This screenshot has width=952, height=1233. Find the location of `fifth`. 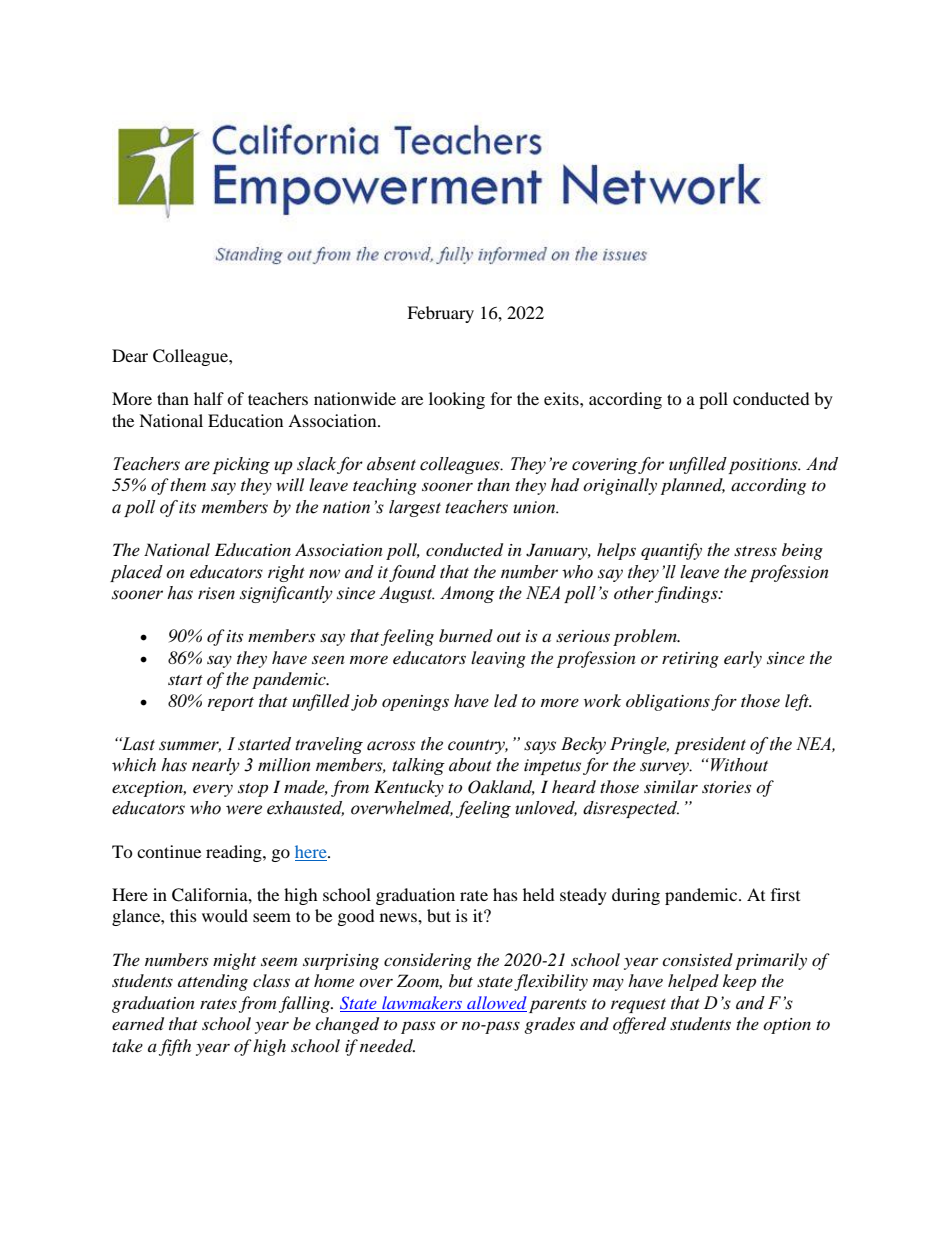

fifth is located at coordinates (175, 1047).
